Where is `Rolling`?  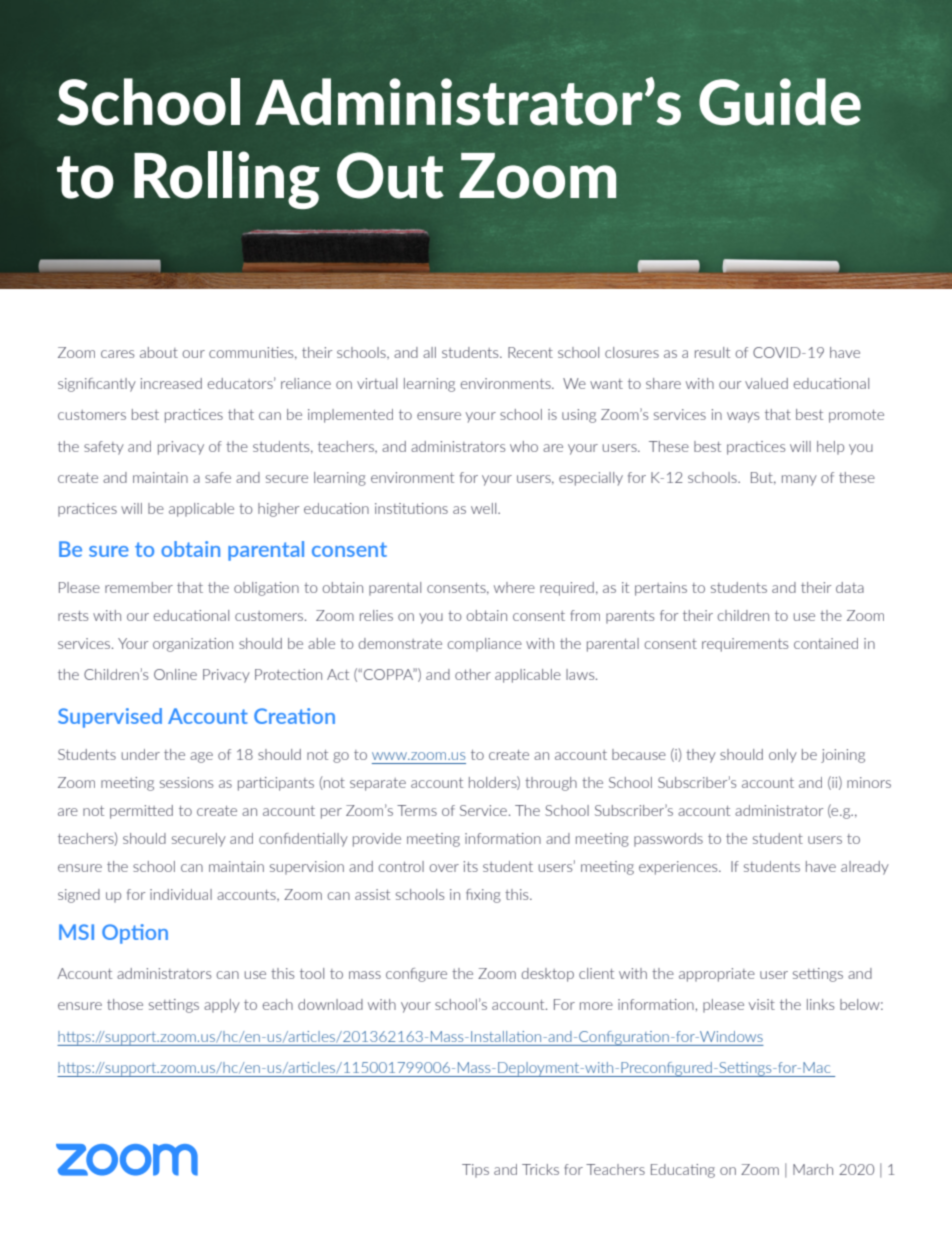 Rolling is located at coordinates (227, 180).
